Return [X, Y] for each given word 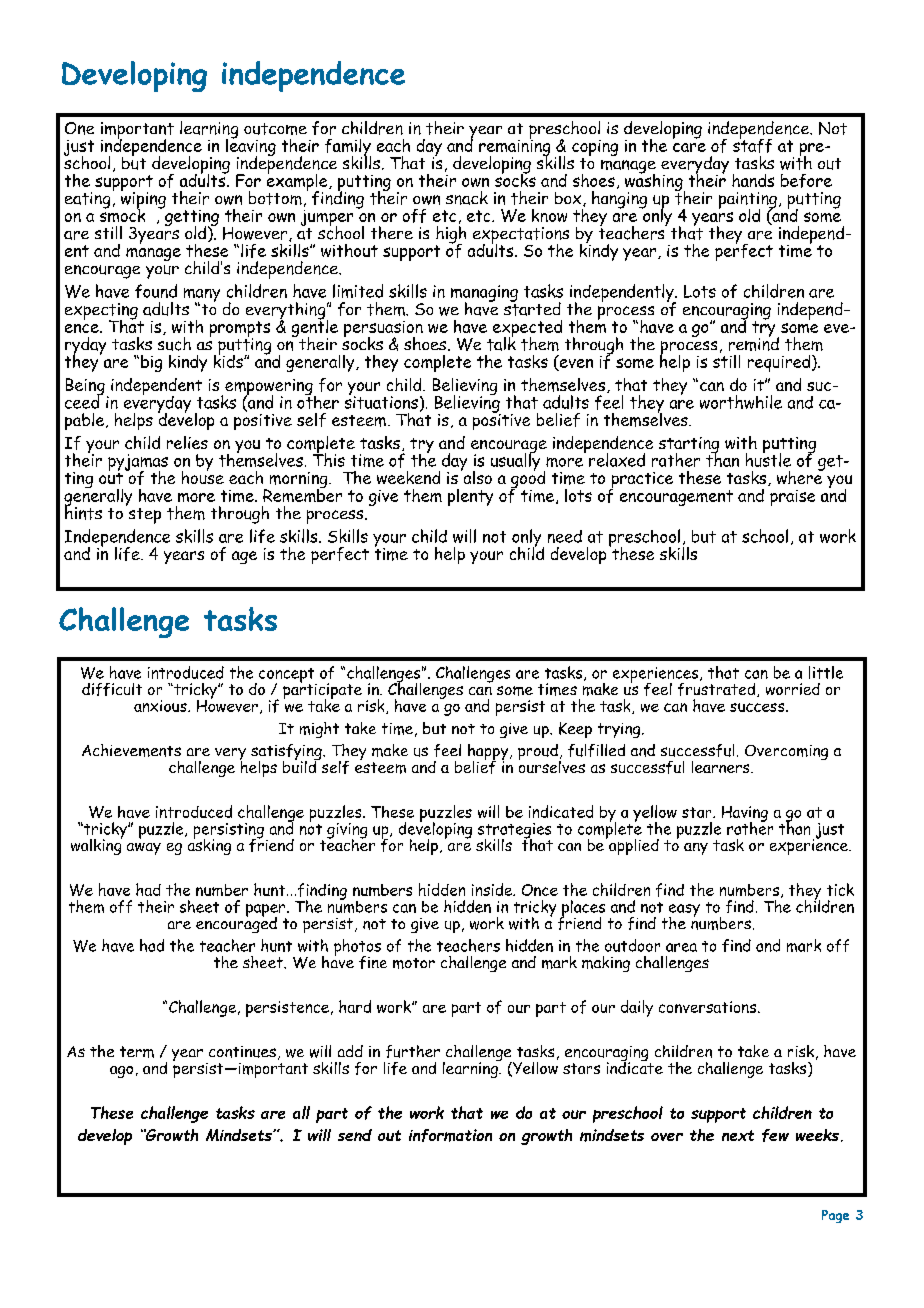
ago [121, 1072]
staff [752, 144]
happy [489, 753]
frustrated [718, 688]
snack [467, 198]
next [738, 1135]
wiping [143, 200]
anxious [161, 706]
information [450, 1135]
